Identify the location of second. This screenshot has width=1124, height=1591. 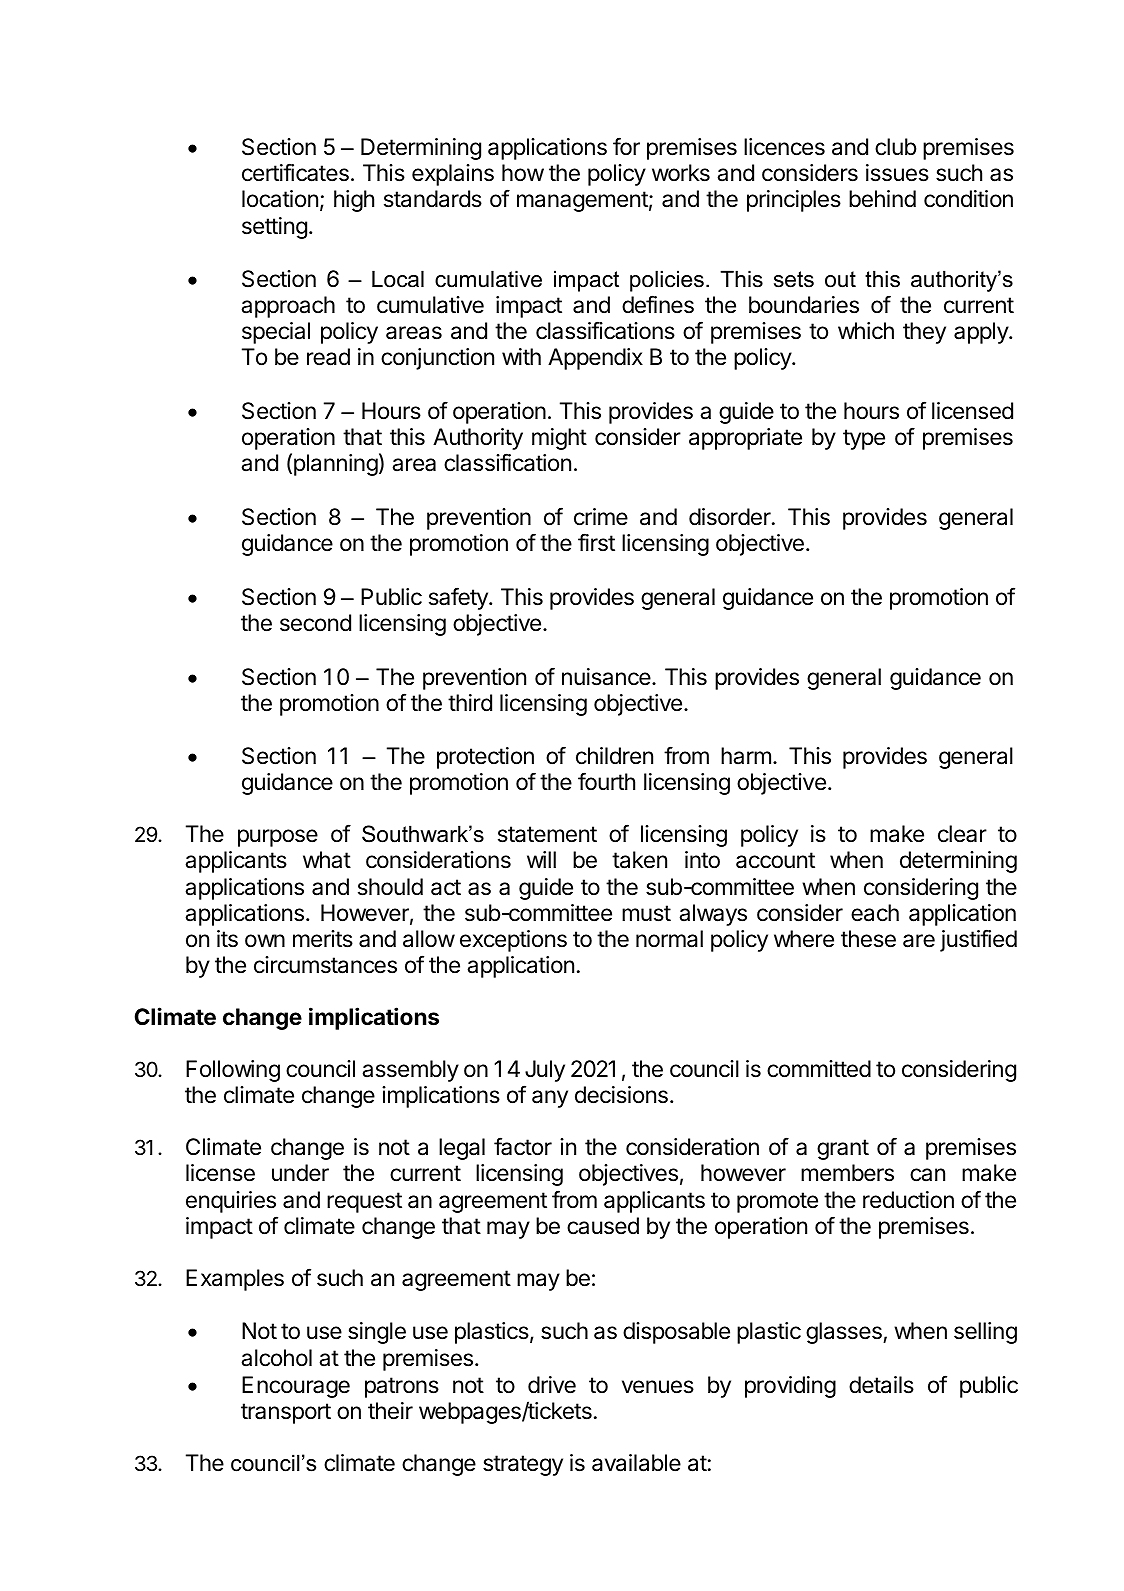
(315, 623).
